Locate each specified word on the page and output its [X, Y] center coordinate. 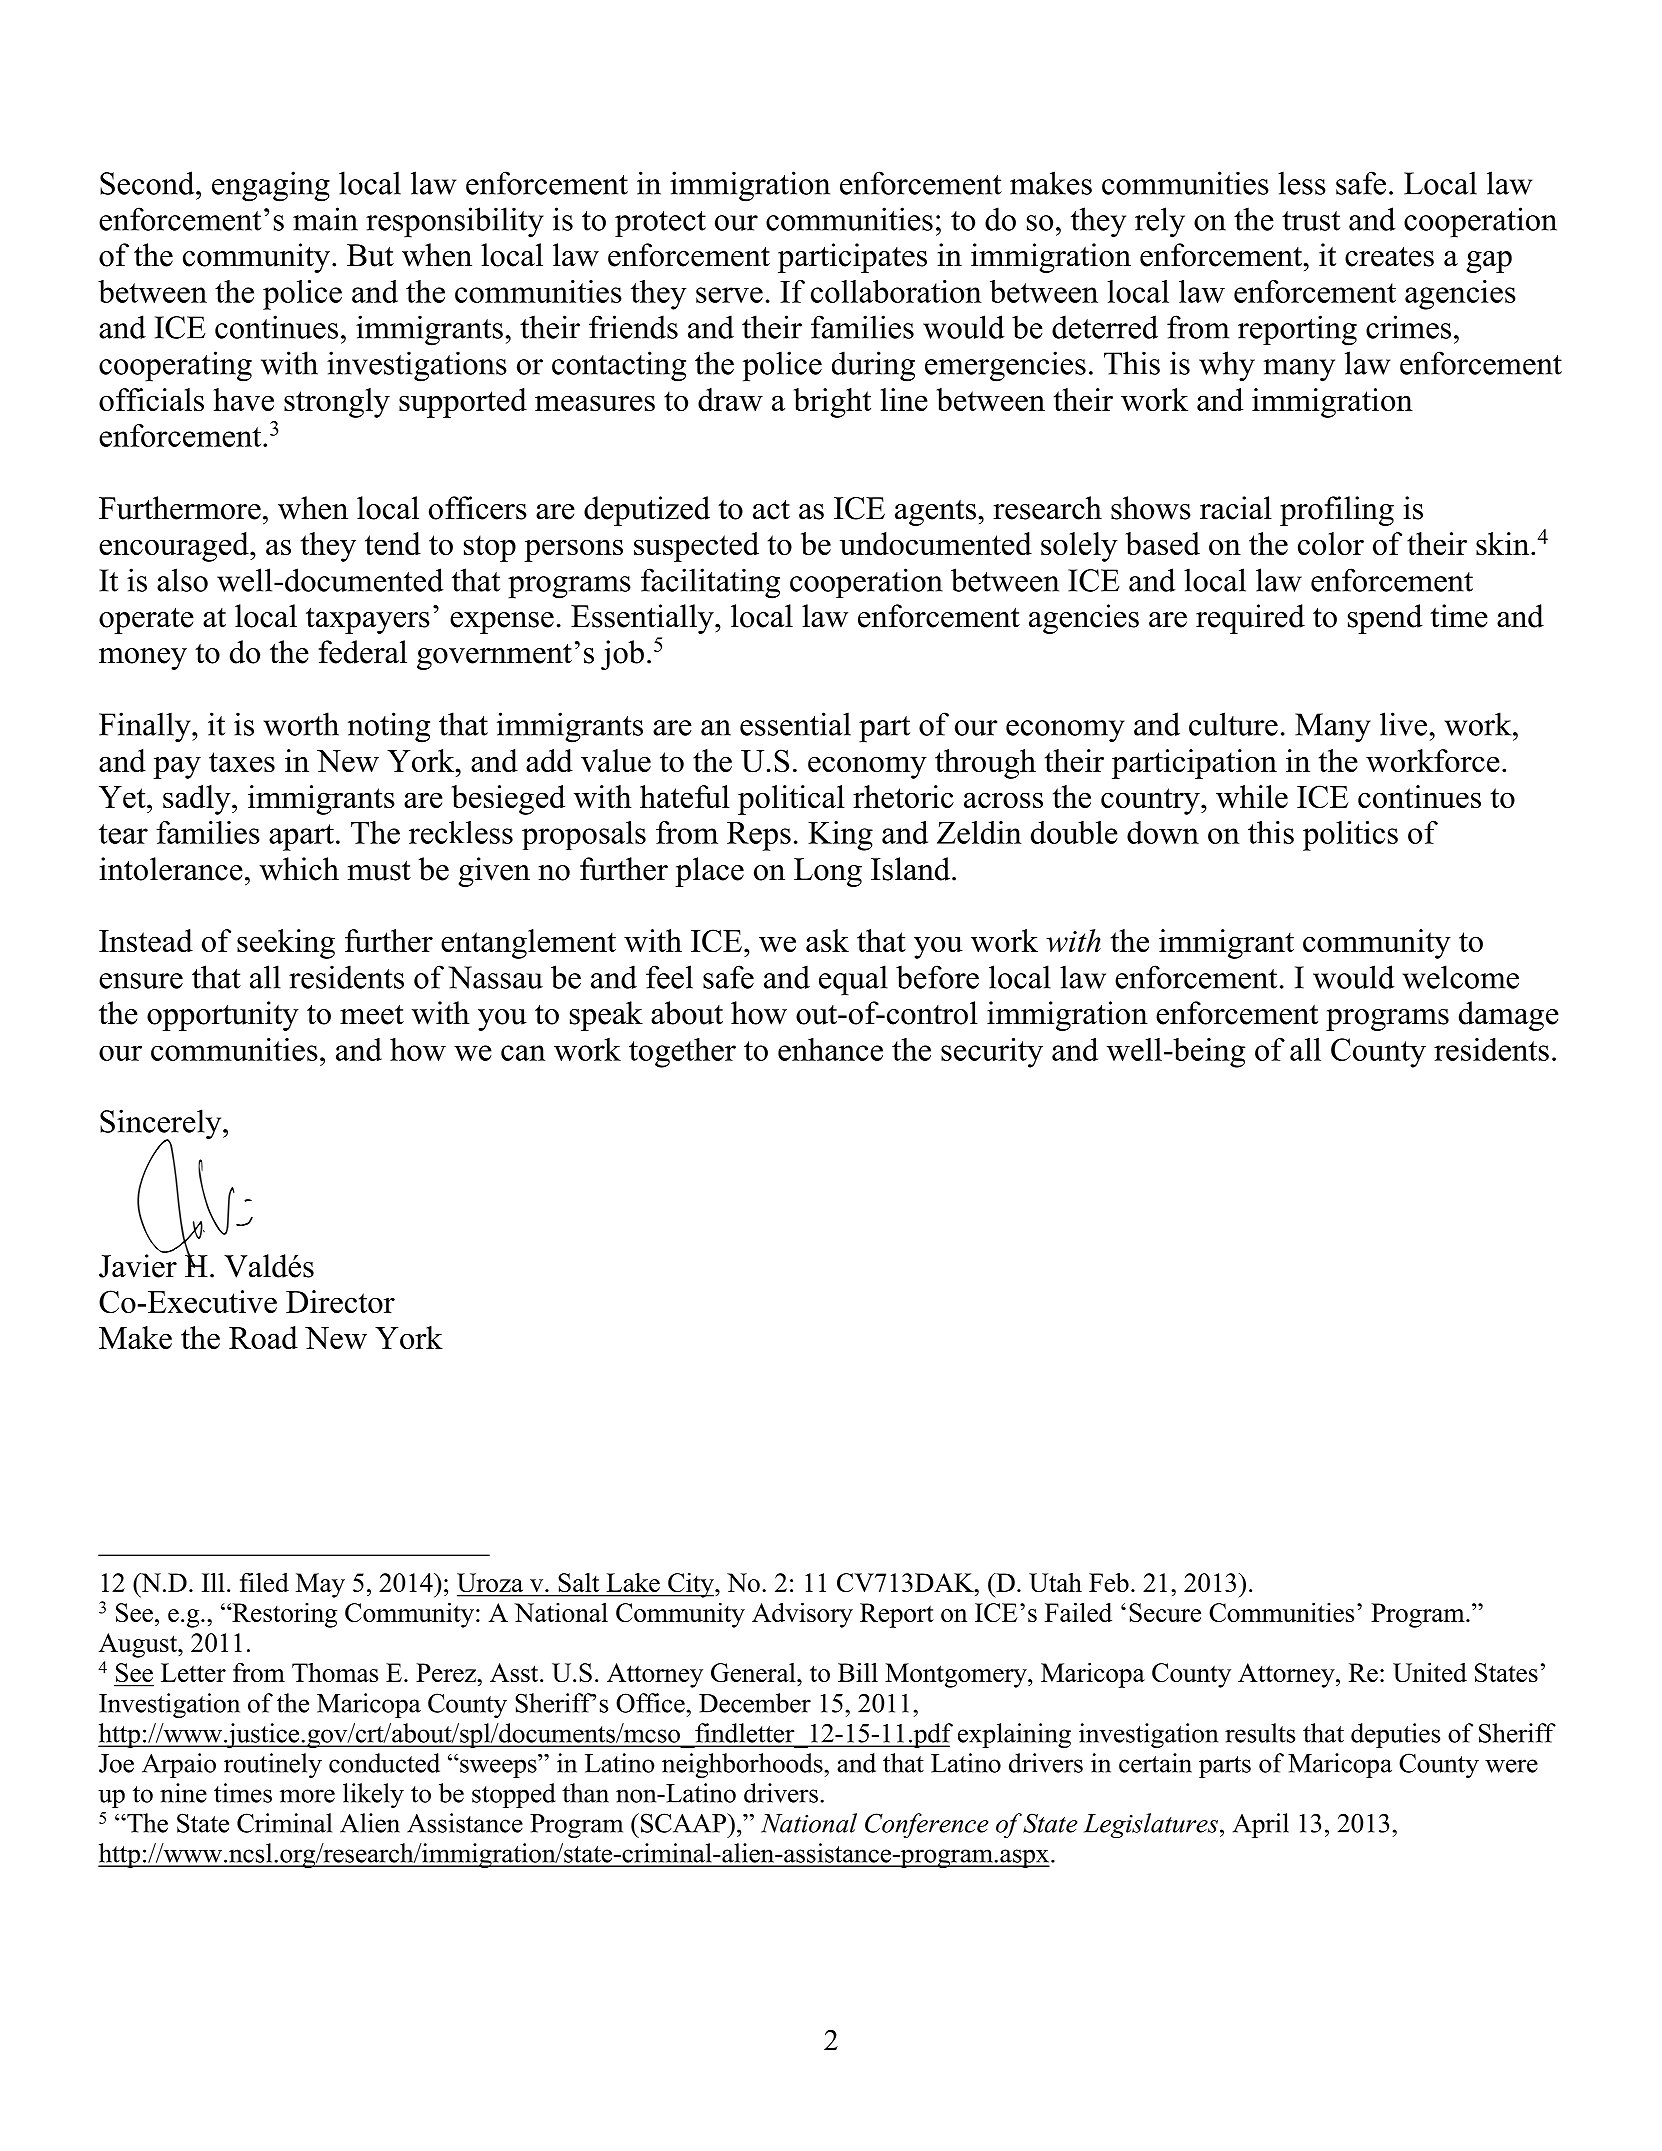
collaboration [896, 291]
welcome [1460, 977]
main [325, 219]
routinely [273, 1765]
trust [1311, 221]
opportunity [223, 1016]
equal [853, 980]
